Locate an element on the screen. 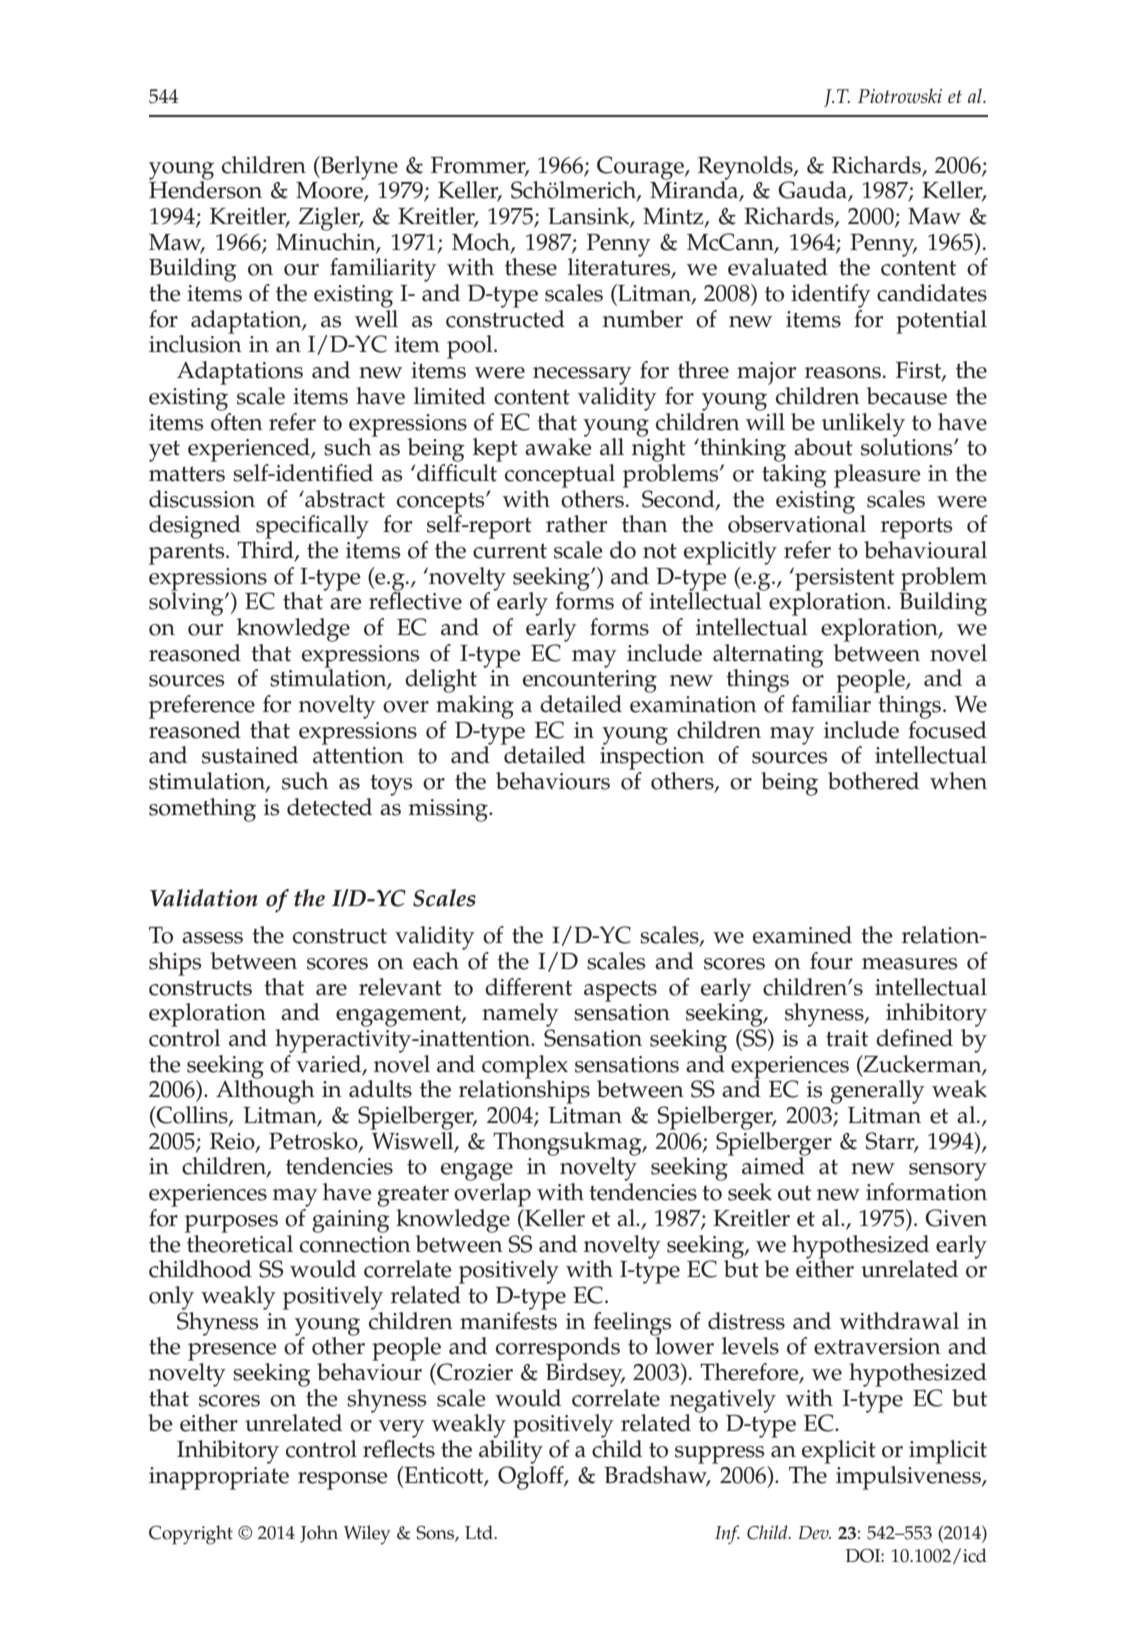 The height and width of the screenshot is (1639, 1135). Henderson is located at coordinates (205, 189).
